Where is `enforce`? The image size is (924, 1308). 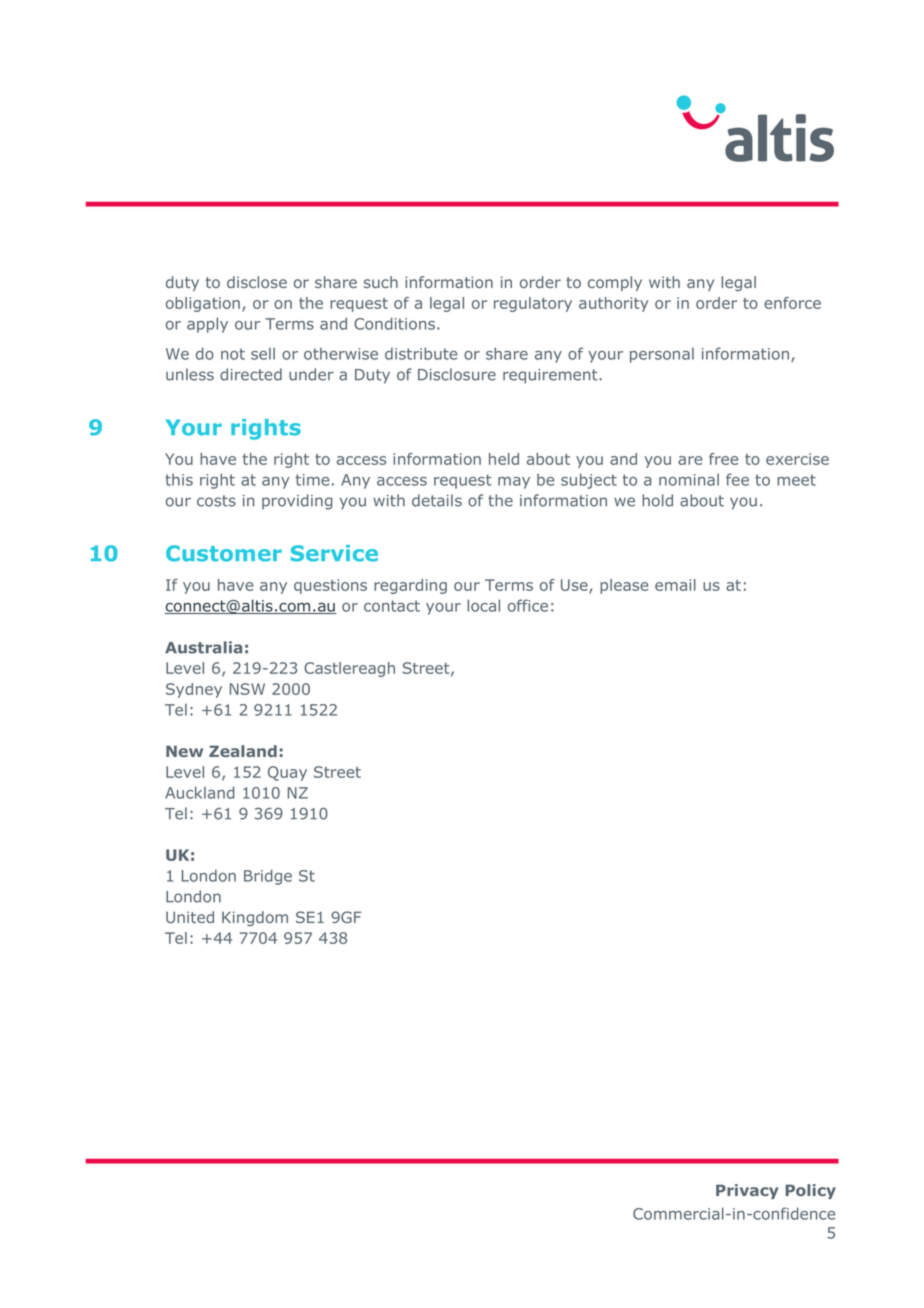 enforce is located at coordinates (792, 303).
